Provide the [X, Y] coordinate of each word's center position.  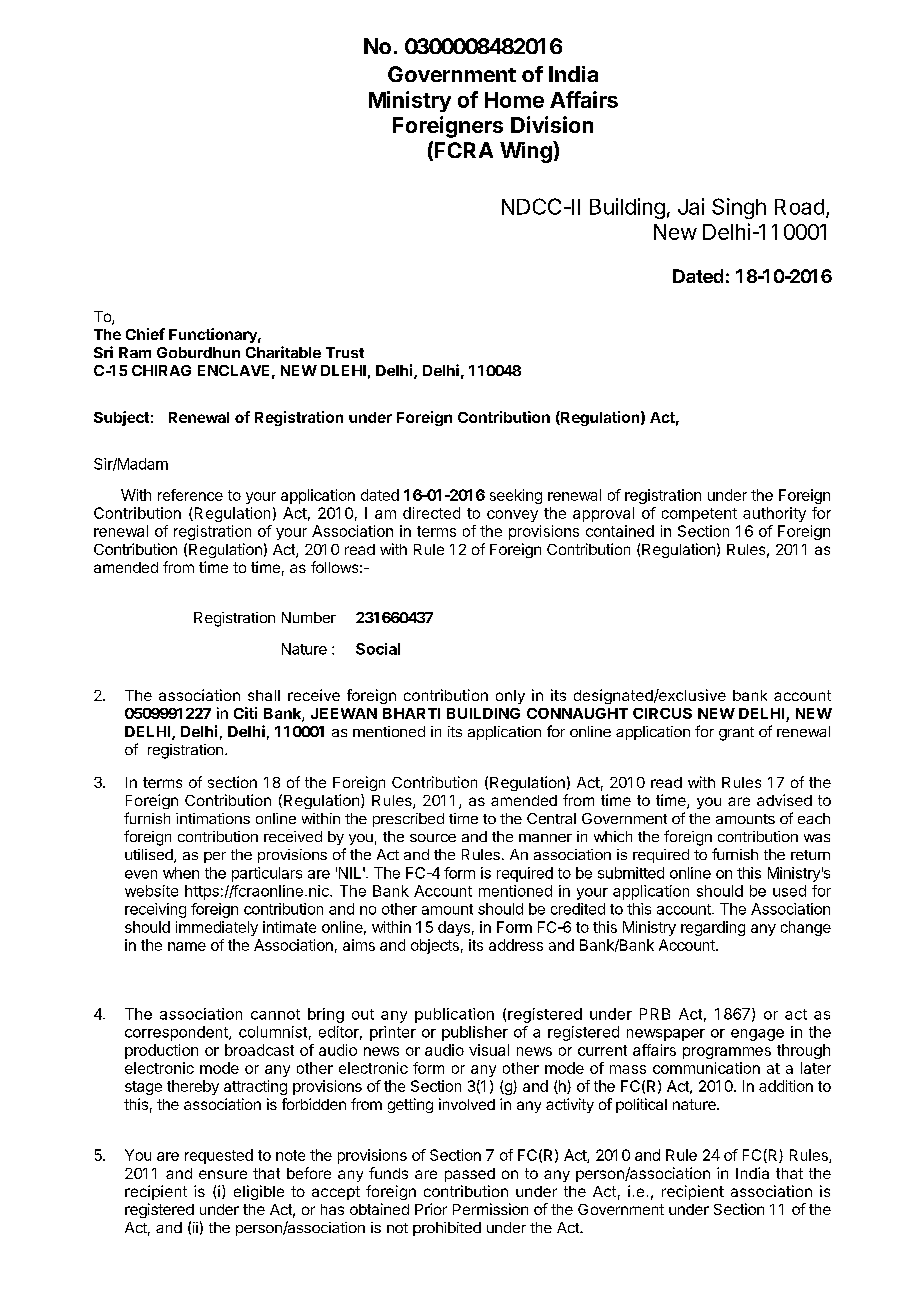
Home [514, 100]
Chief [145, 334]
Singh [739, 208]
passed [470, 1175]
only [510, 697]
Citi [245, 713]
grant [736, 734]
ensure [223, 1174]
